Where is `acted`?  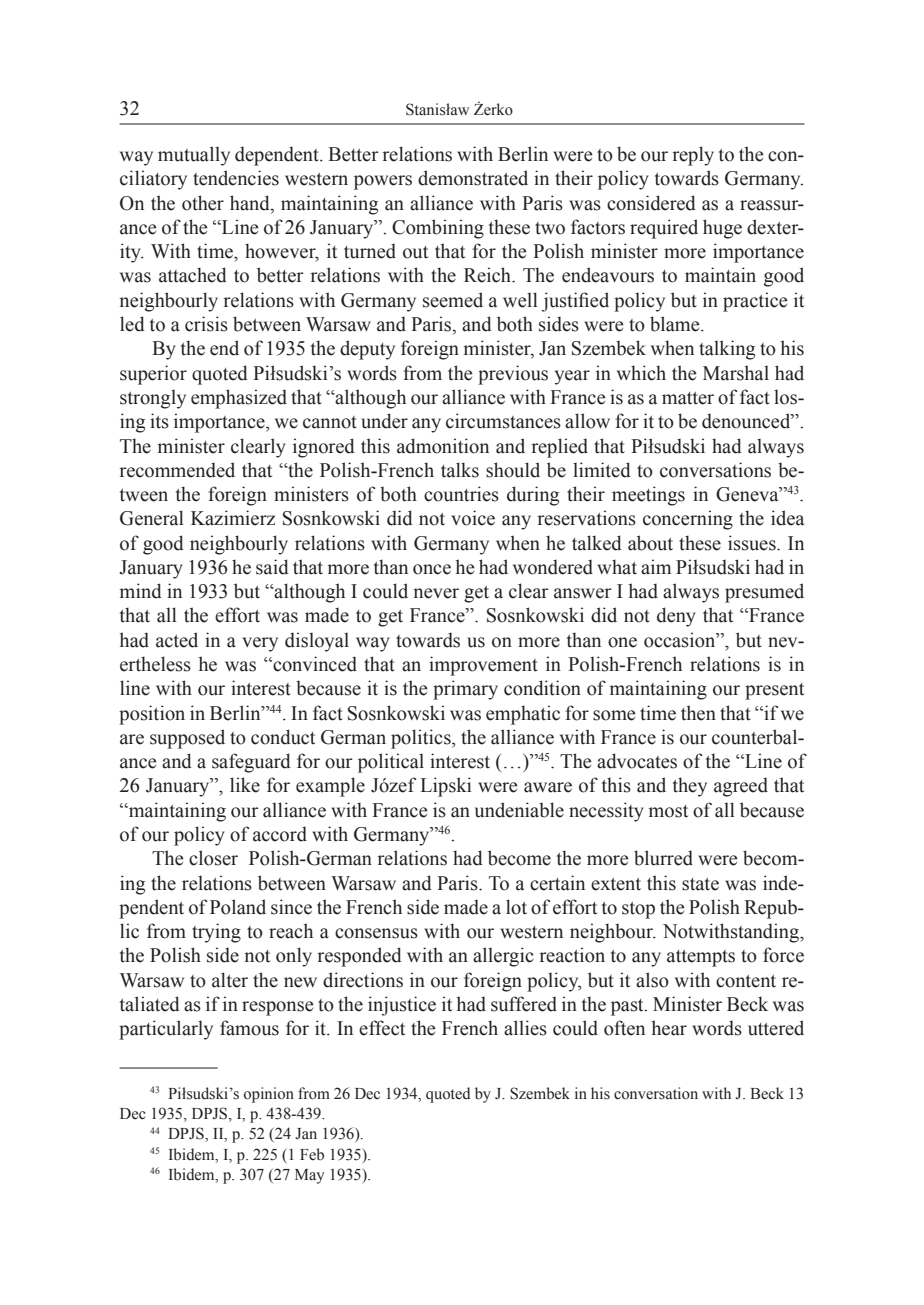
acted is located at coordinates (177, 640).
